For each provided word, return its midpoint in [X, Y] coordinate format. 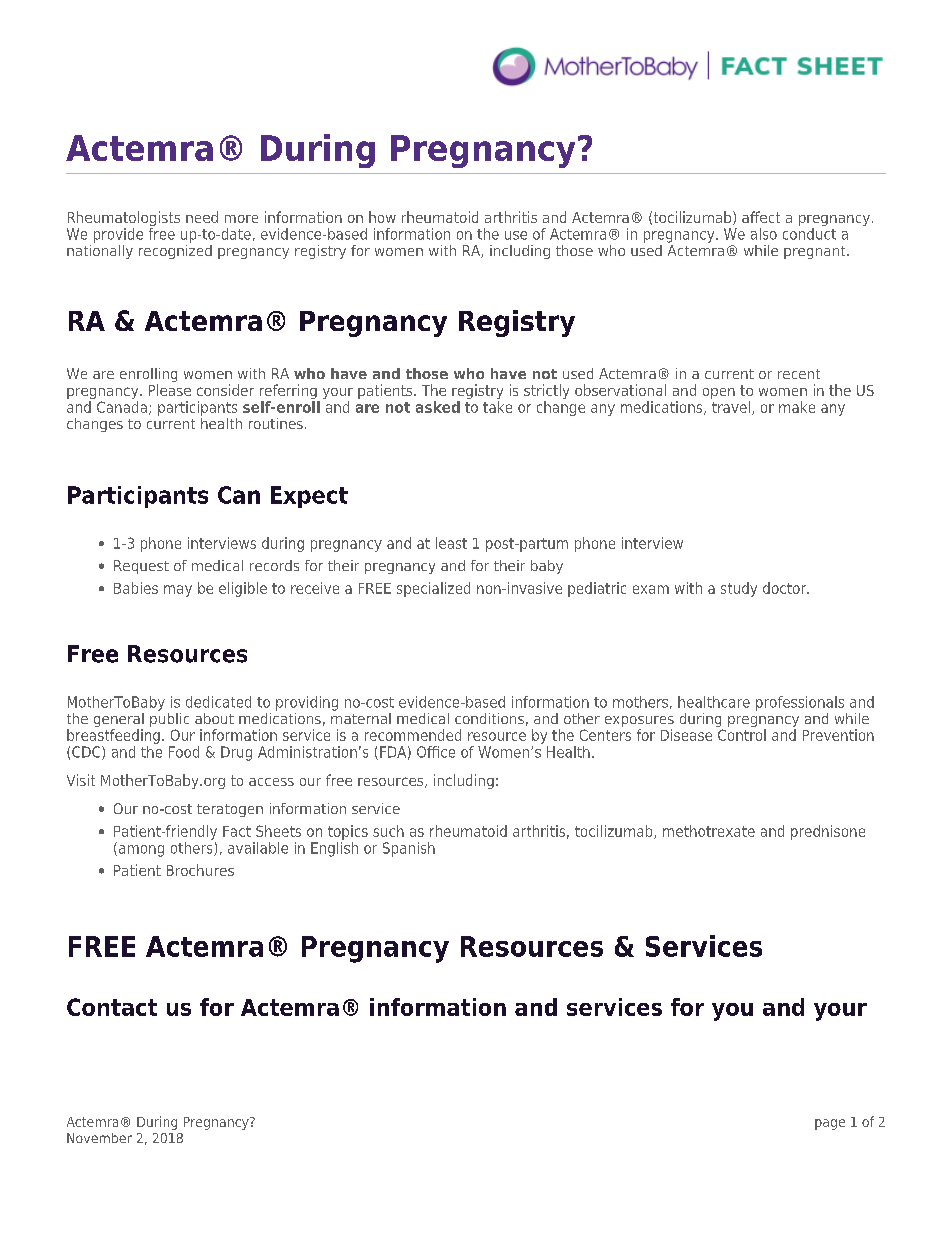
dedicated [218, 702]
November [99, 1138]
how [382, 217]
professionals [800, 703]
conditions [489, 718]
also [764, 234]
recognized [175, 250]
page [830, 1124]
